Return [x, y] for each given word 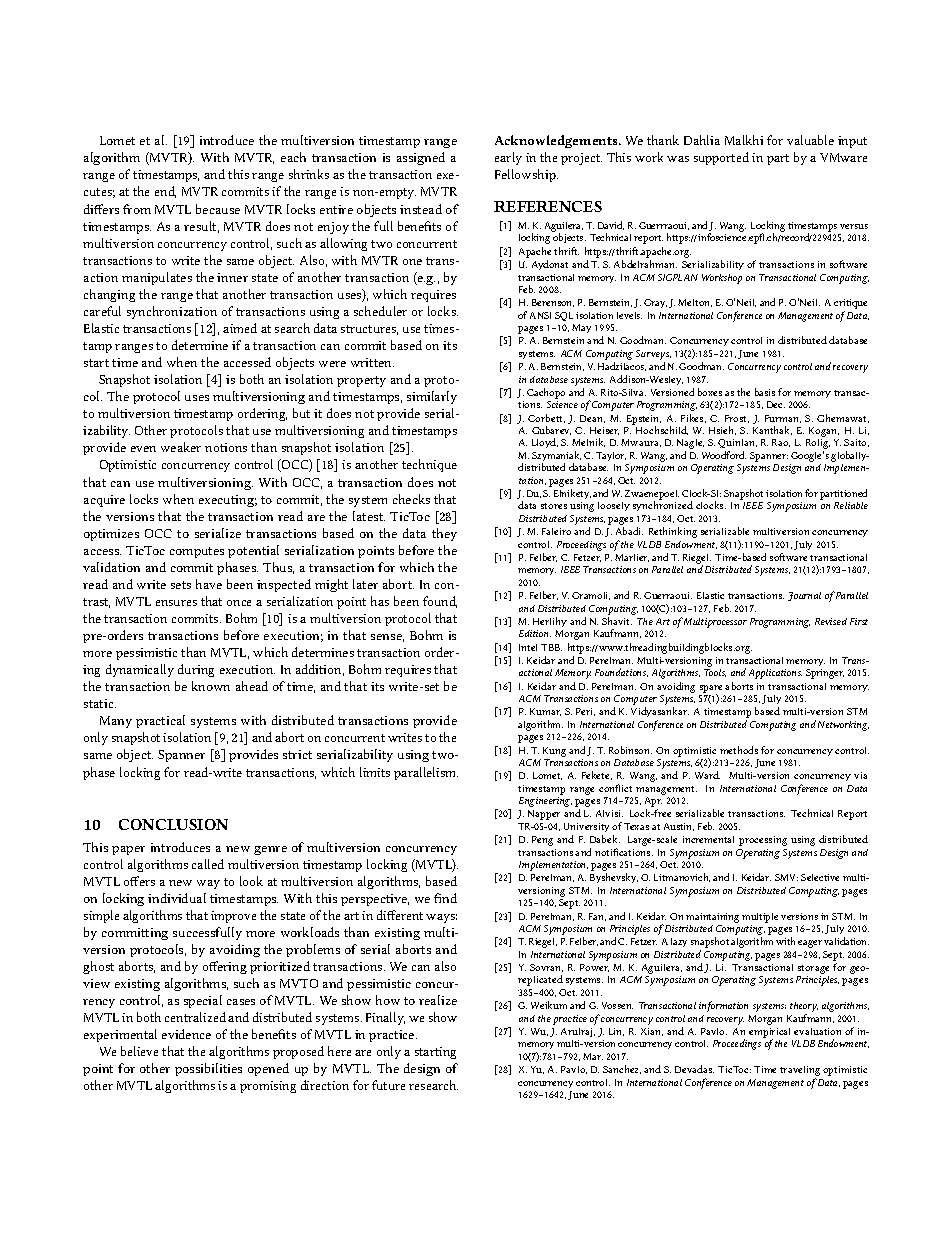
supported [721, 158]
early [508, 158]
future [388, 1085]
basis [765, 392]
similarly [432, 397]
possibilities [208, 1069]
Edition [535, 633]
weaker [181, 447]
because [218, 209]
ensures [176, 603]
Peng [542, 841]
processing [763, 841]
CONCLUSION [173, 824]
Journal [804, 596]
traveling [800, 1072]
